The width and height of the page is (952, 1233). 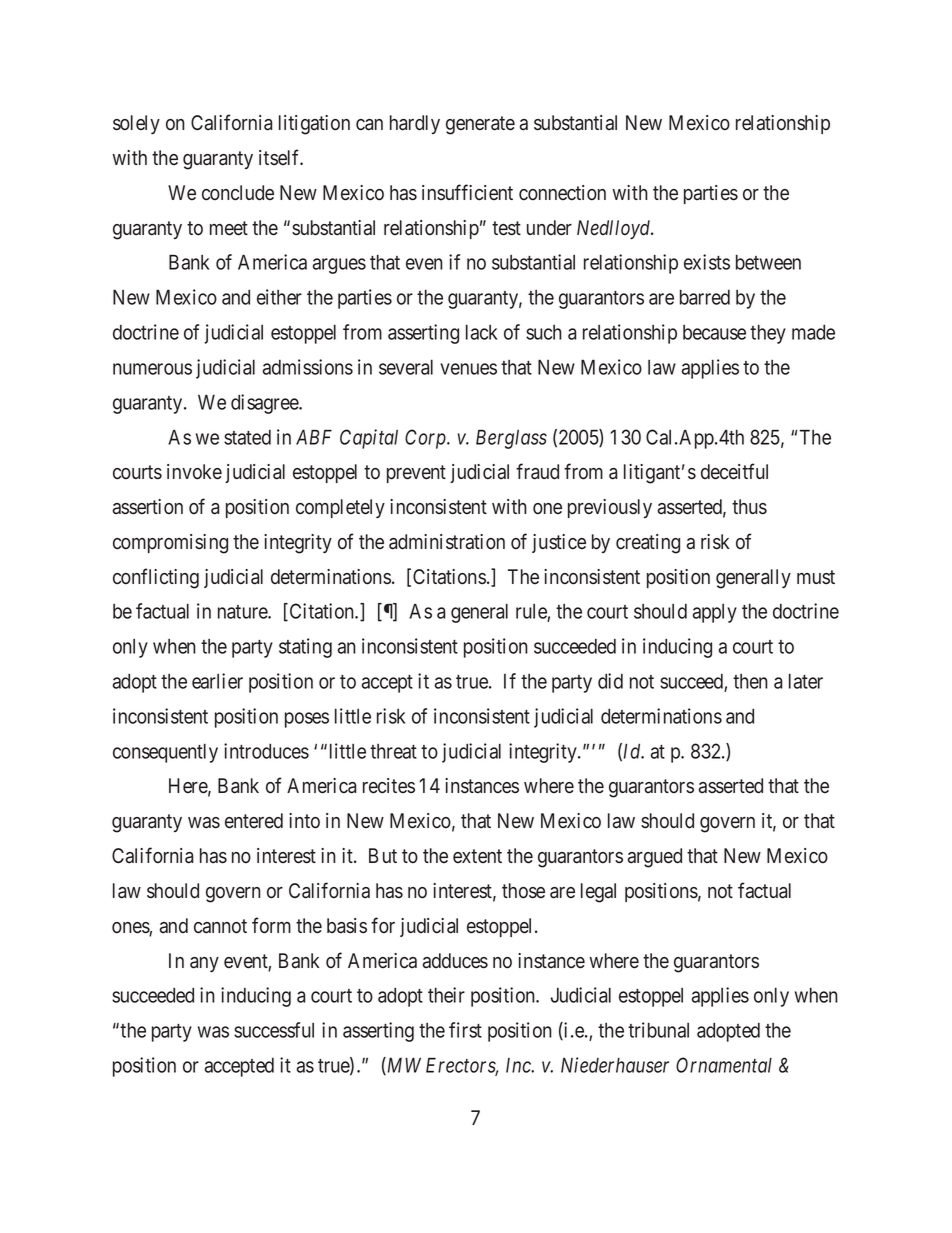 I want to click on exists, so click(x=707, y=262).
